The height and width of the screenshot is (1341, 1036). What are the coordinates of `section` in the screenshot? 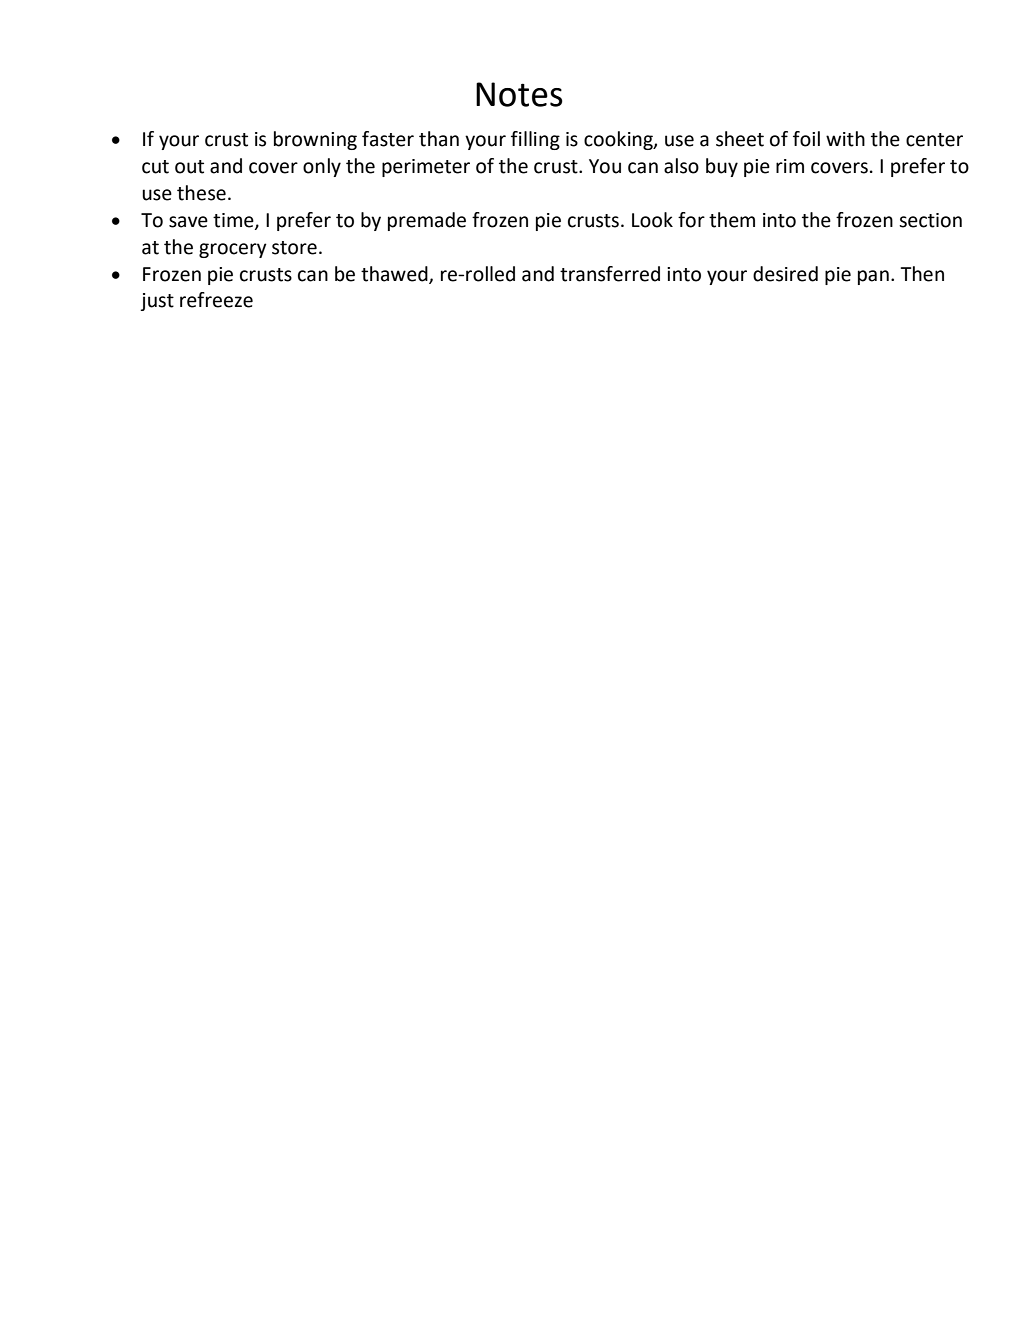 It's located at (930, 220).
